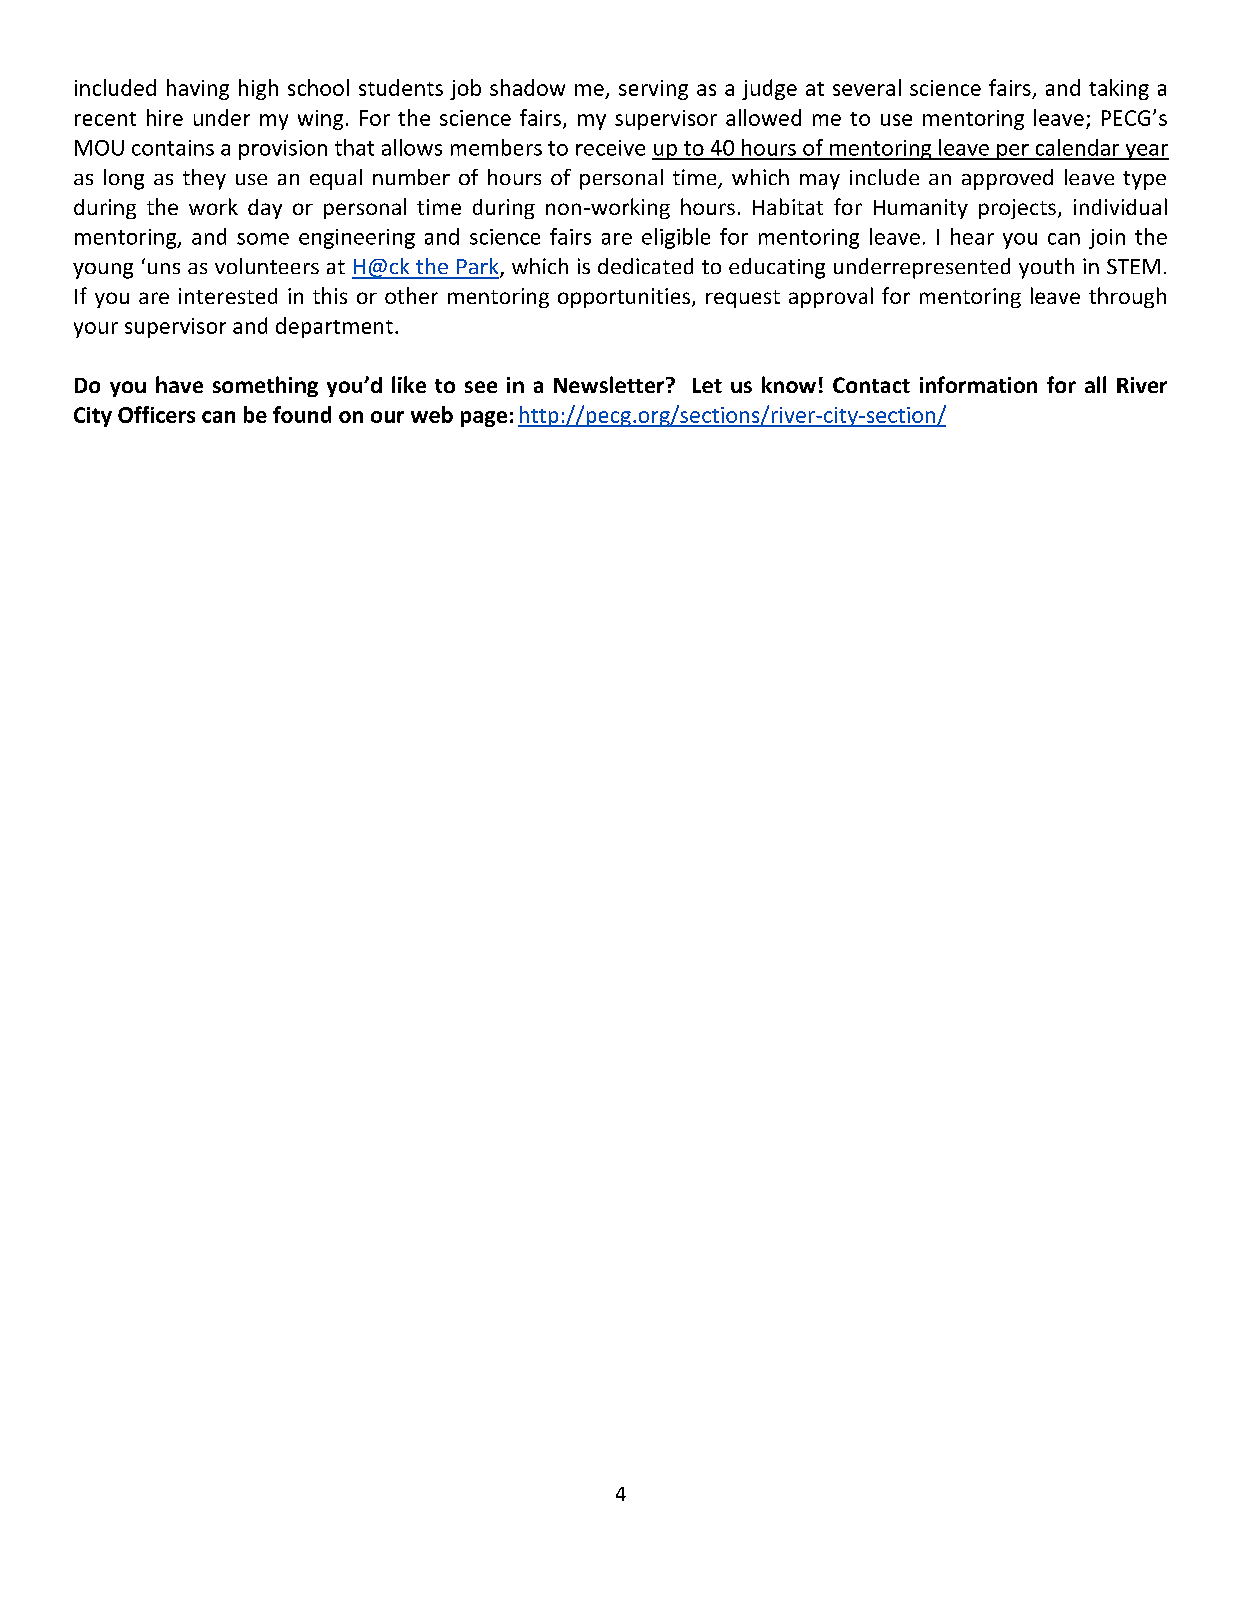 Image resolution: width=1241 pixels, height=1606 pixels. Describe the element at coordinates (156, 414) in the page. I see `Officers` at that location.
